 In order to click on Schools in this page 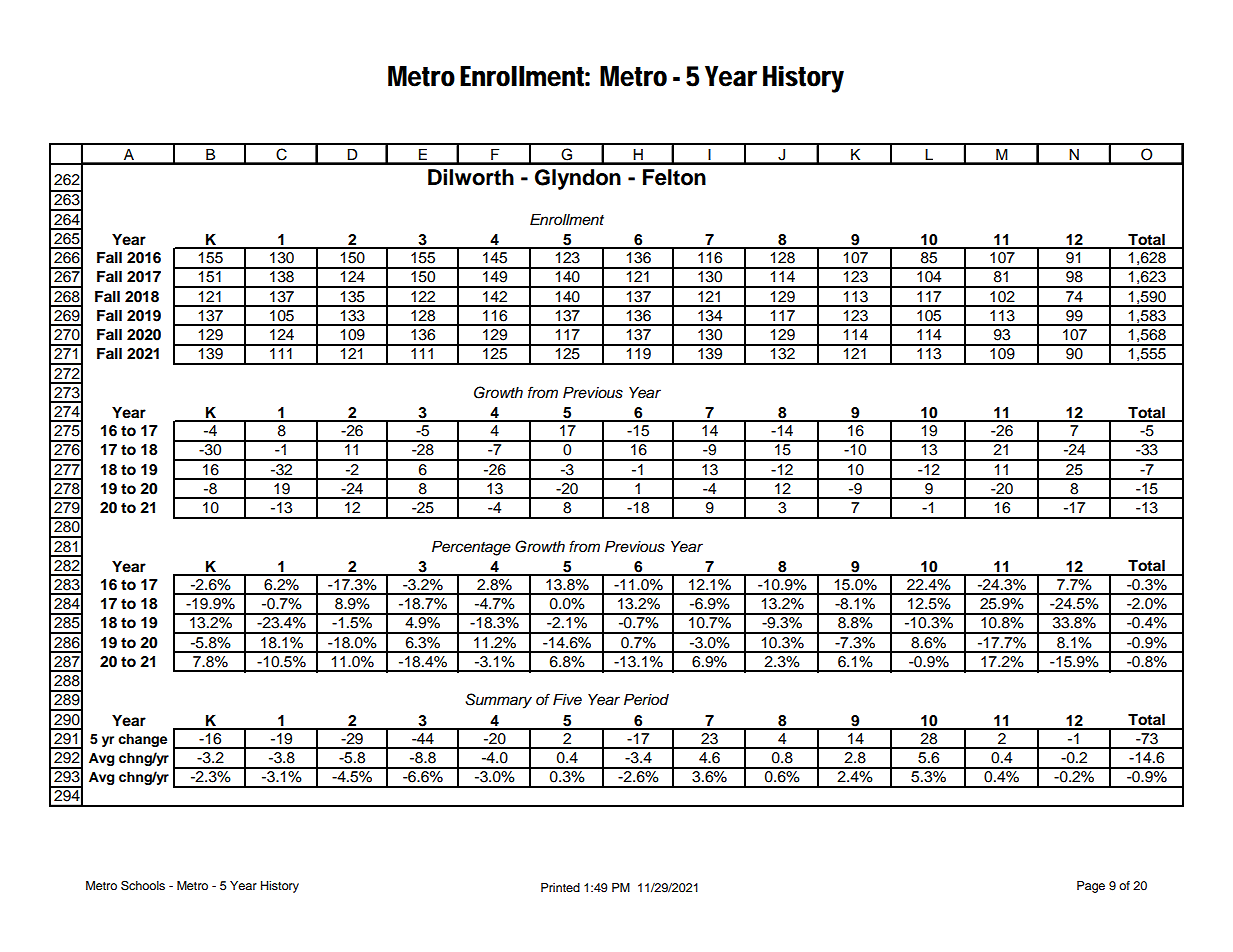, I will do `click(143, 885)`.
